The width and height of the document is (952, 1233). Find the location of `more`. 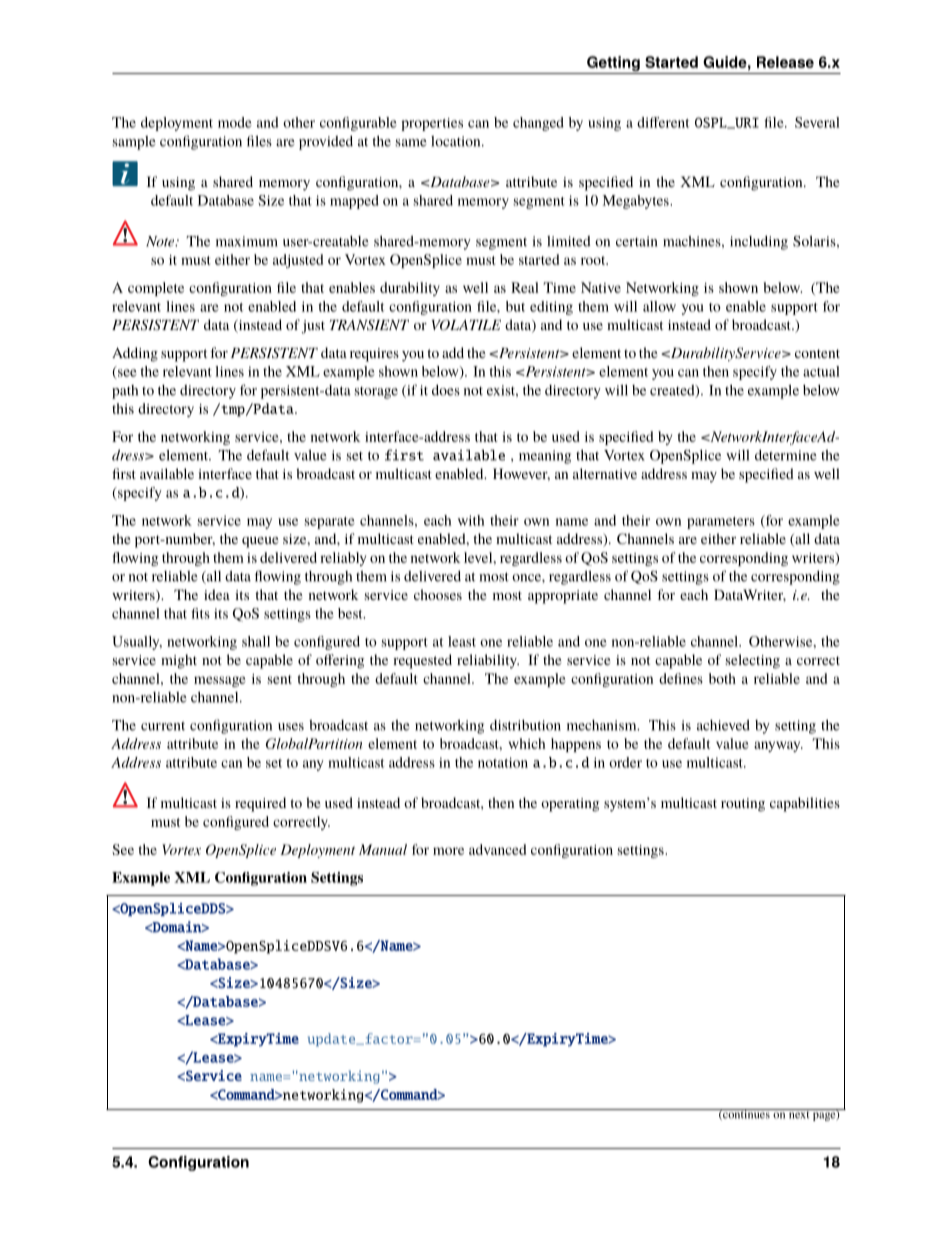

more is located at coordinates (448, 851).
